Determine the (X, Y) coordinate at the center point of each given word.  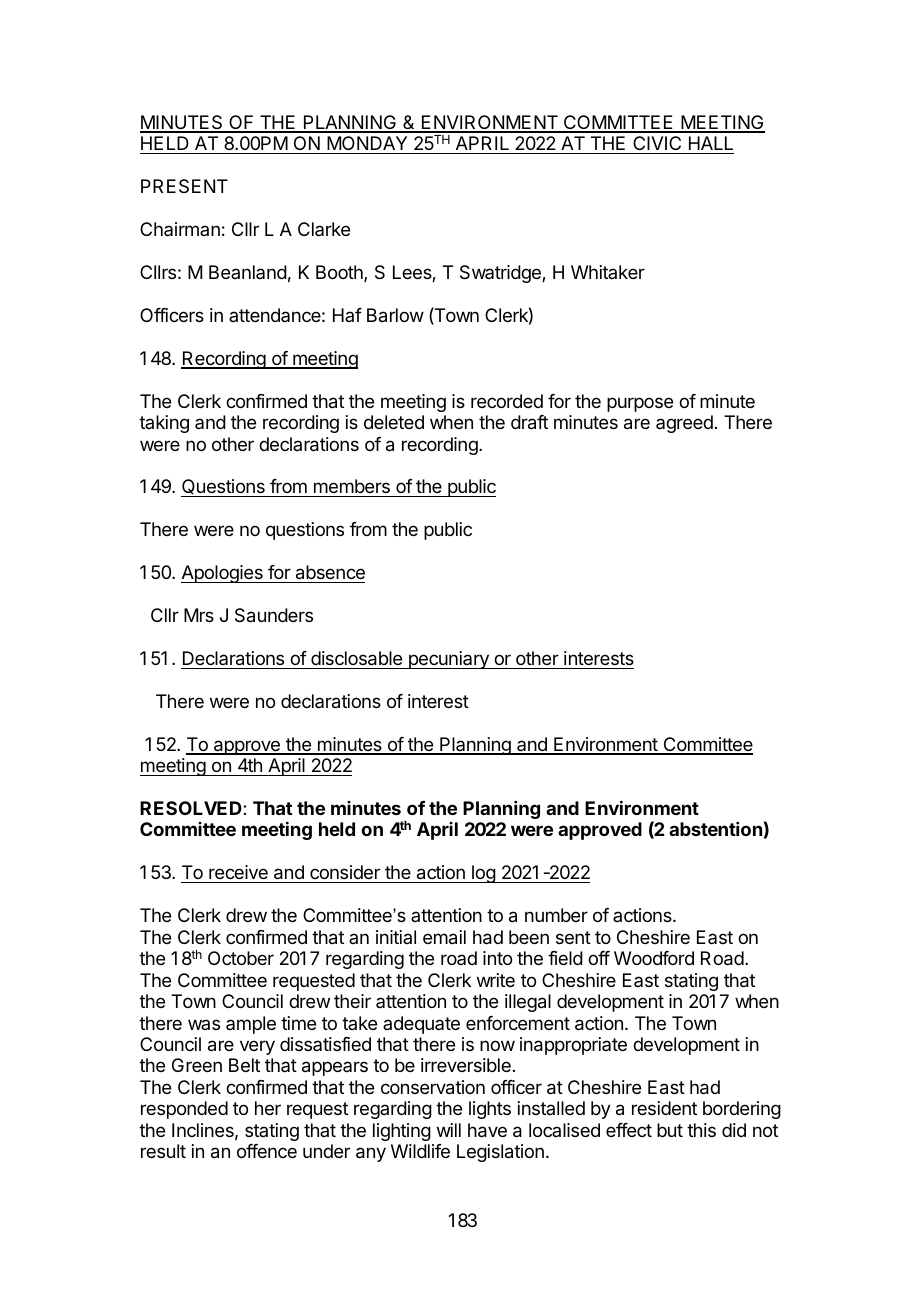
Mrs (199, 615)
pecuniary (448, 660)
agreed (684, 424)
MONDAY (367, 145)
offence (267, 1151)
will (449, 1130)
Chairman (180, 229)
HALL (711, 143)
